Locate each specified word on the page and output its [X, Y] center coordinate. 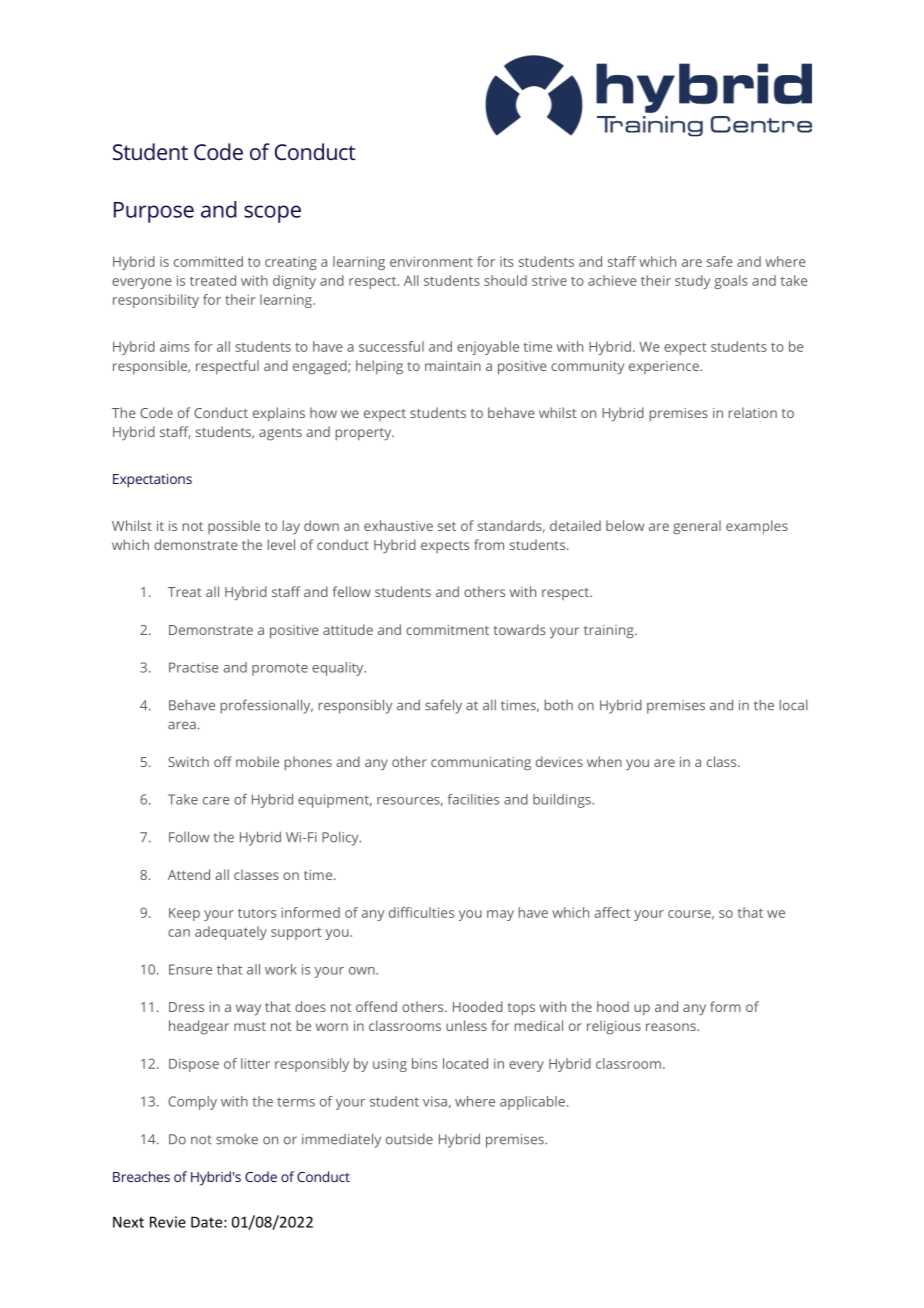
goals [731, 282]
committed [208, 261]
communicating [481, 764]
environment [431, 261]
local [793, 705]
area [182, 725]
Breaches [141, 1176]
